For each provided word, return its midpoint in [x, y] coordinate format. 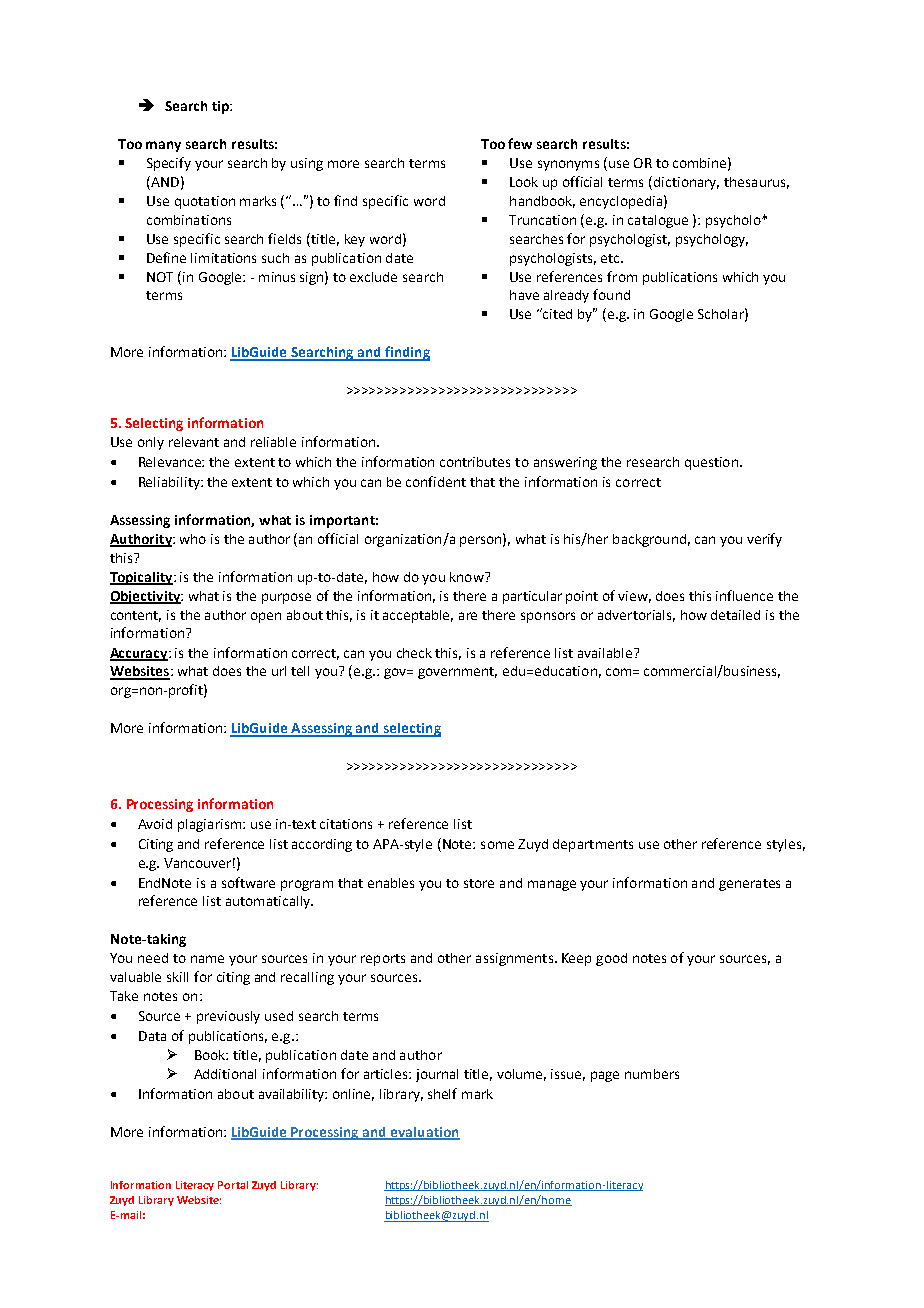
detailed [735, 615]
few [520, 143]
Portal [233, 1185]
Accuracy [140, 654]
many [163, 146]
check [414, 653]
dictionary [686, 183]
